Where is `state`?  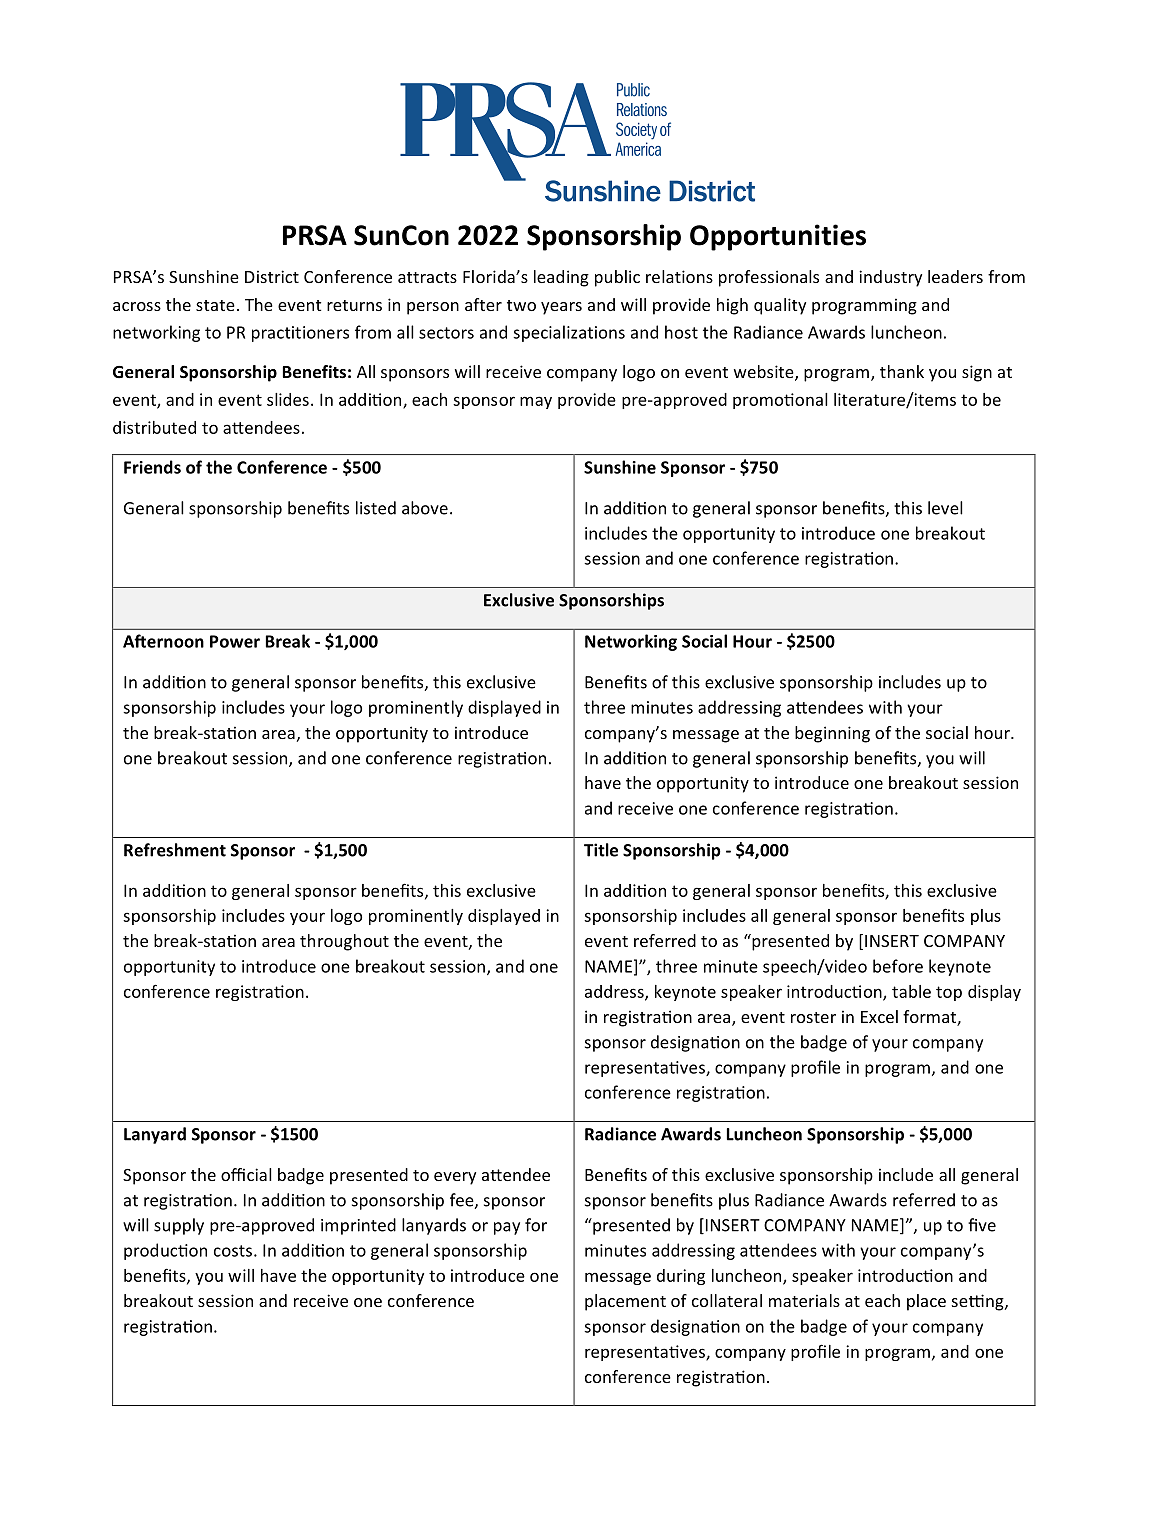
state is located at coordinates (215, 305).
